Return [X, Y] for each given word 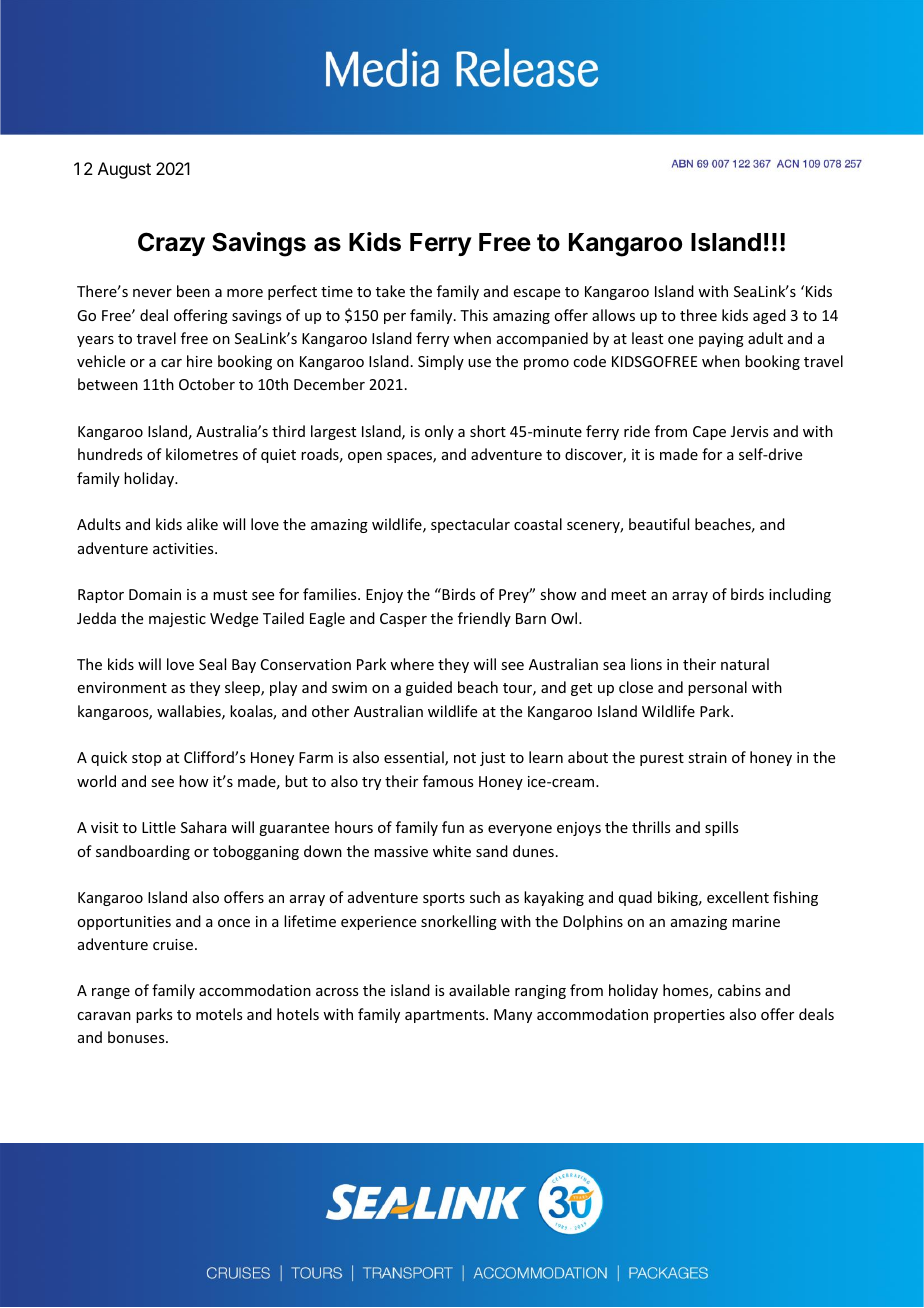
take [390, 291]
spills [721, 828]
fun [453, 827]
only [439, 432]
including [800, 595]
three [698, 315]
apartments [446, 1016]
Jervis [749, 431]
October [207, 384]
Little [159, 827]
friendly [484, 619]
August [124, 170]
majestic [177, 620]
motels [219, 1014]
